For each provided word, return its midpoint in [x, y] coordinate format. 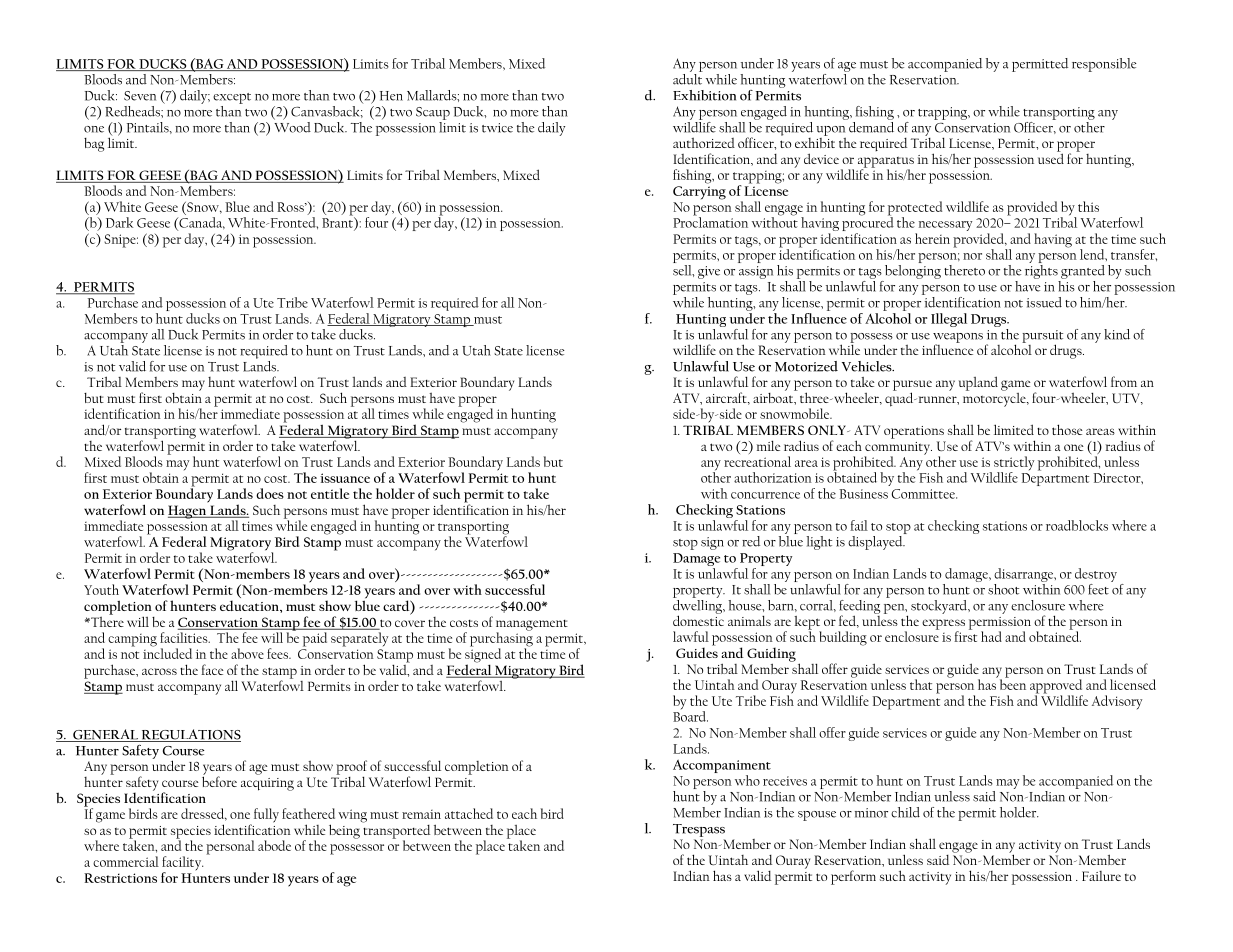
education [250, 606]
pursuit [1042, 337]
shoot [1003, 589]
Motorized [806, 366]
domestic [698, 619]
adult [688, 78]
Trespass [699, 830]
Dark [119, 222]
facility [182, 864]
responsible [1104, 65]
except [232, 98]
